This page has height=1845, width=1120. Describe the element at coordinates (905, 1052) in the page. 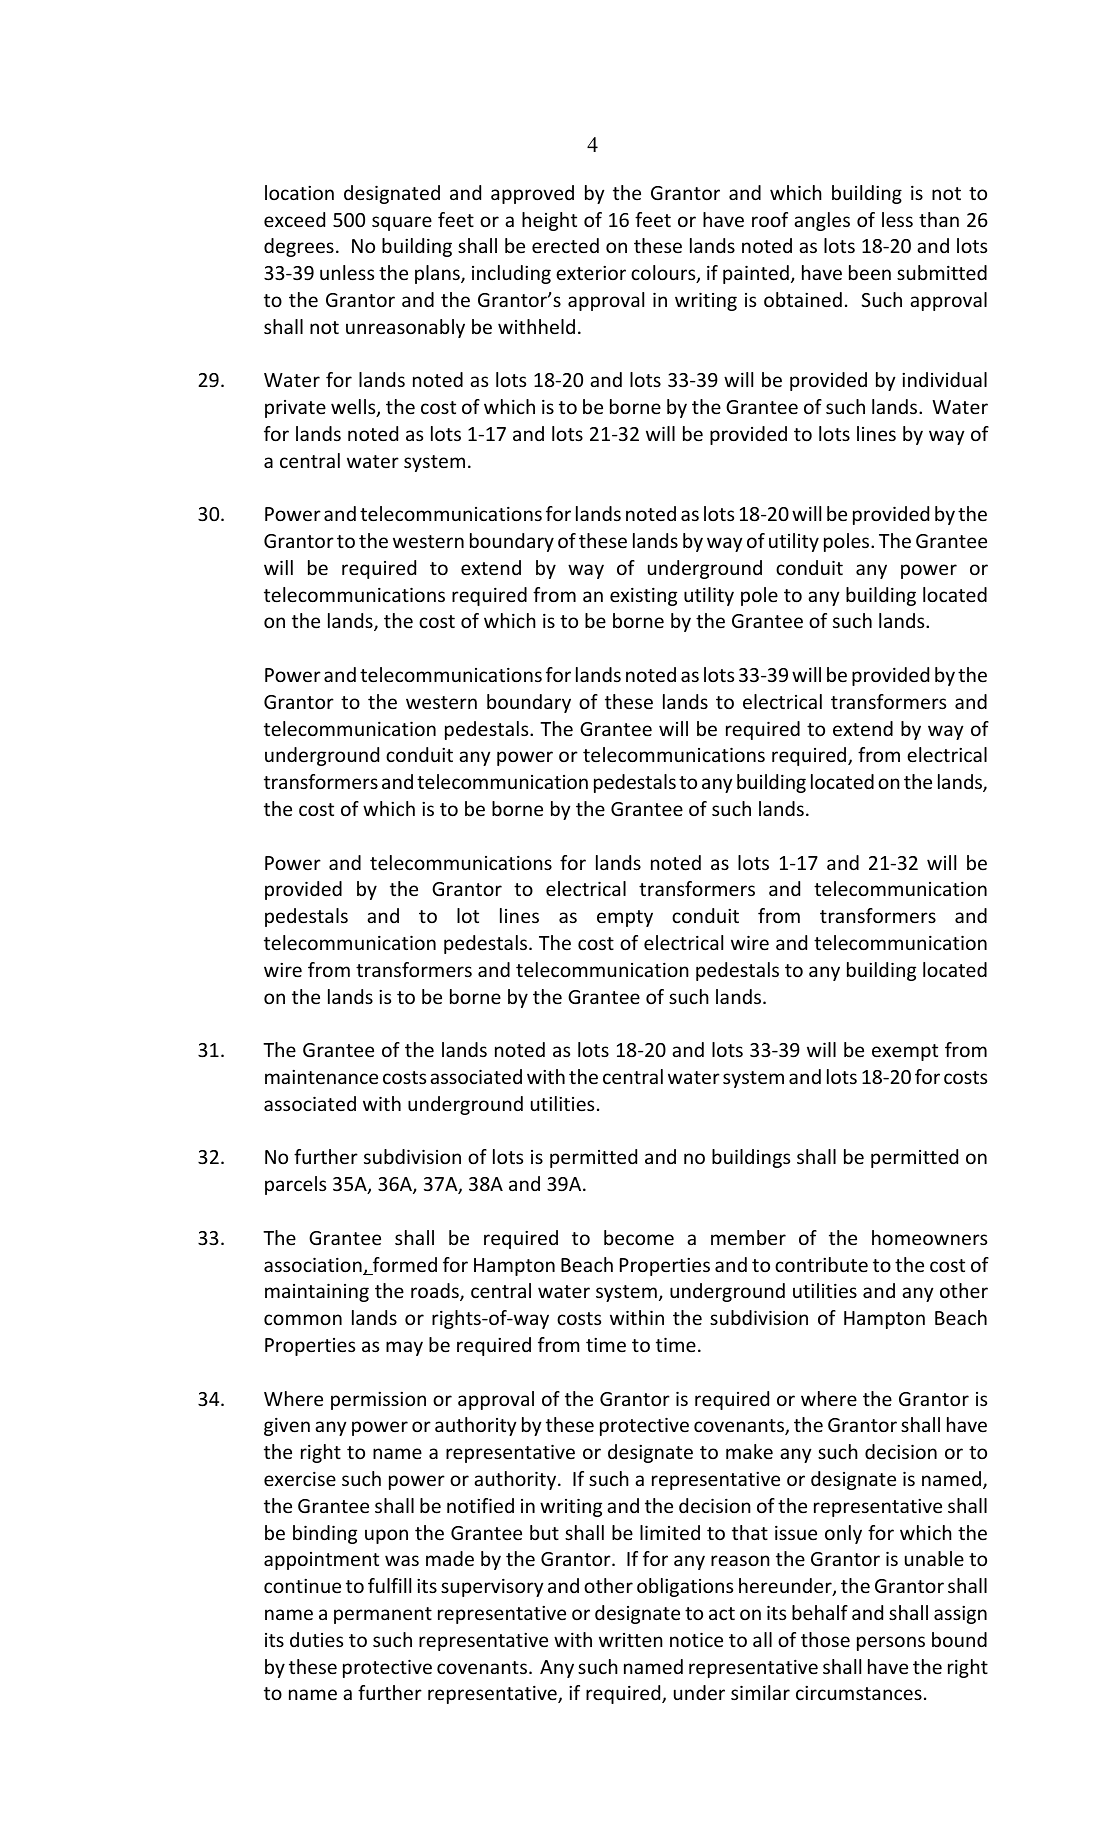

I see `exempt` at that location.
